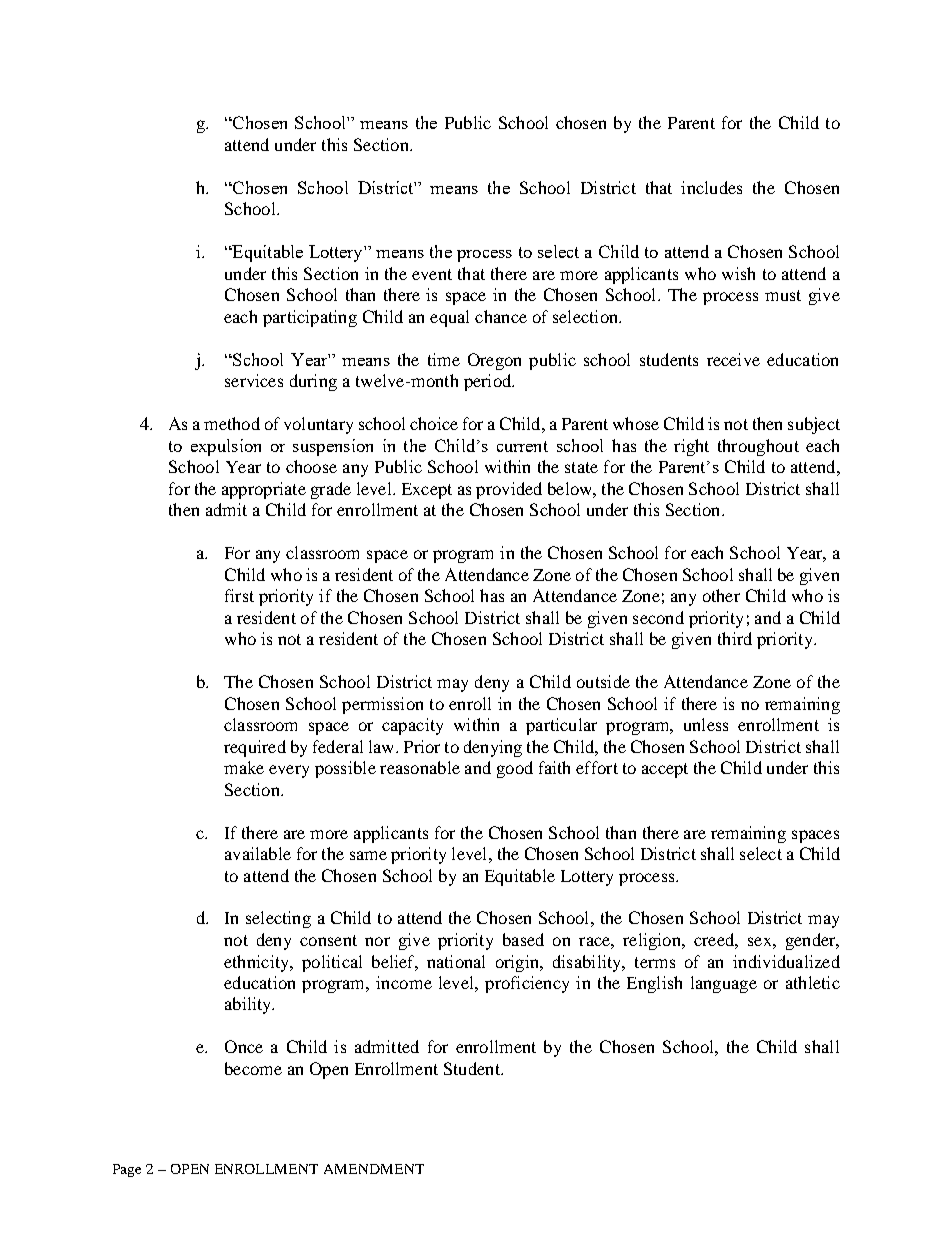  I want to click on required, so click(255, 748).
